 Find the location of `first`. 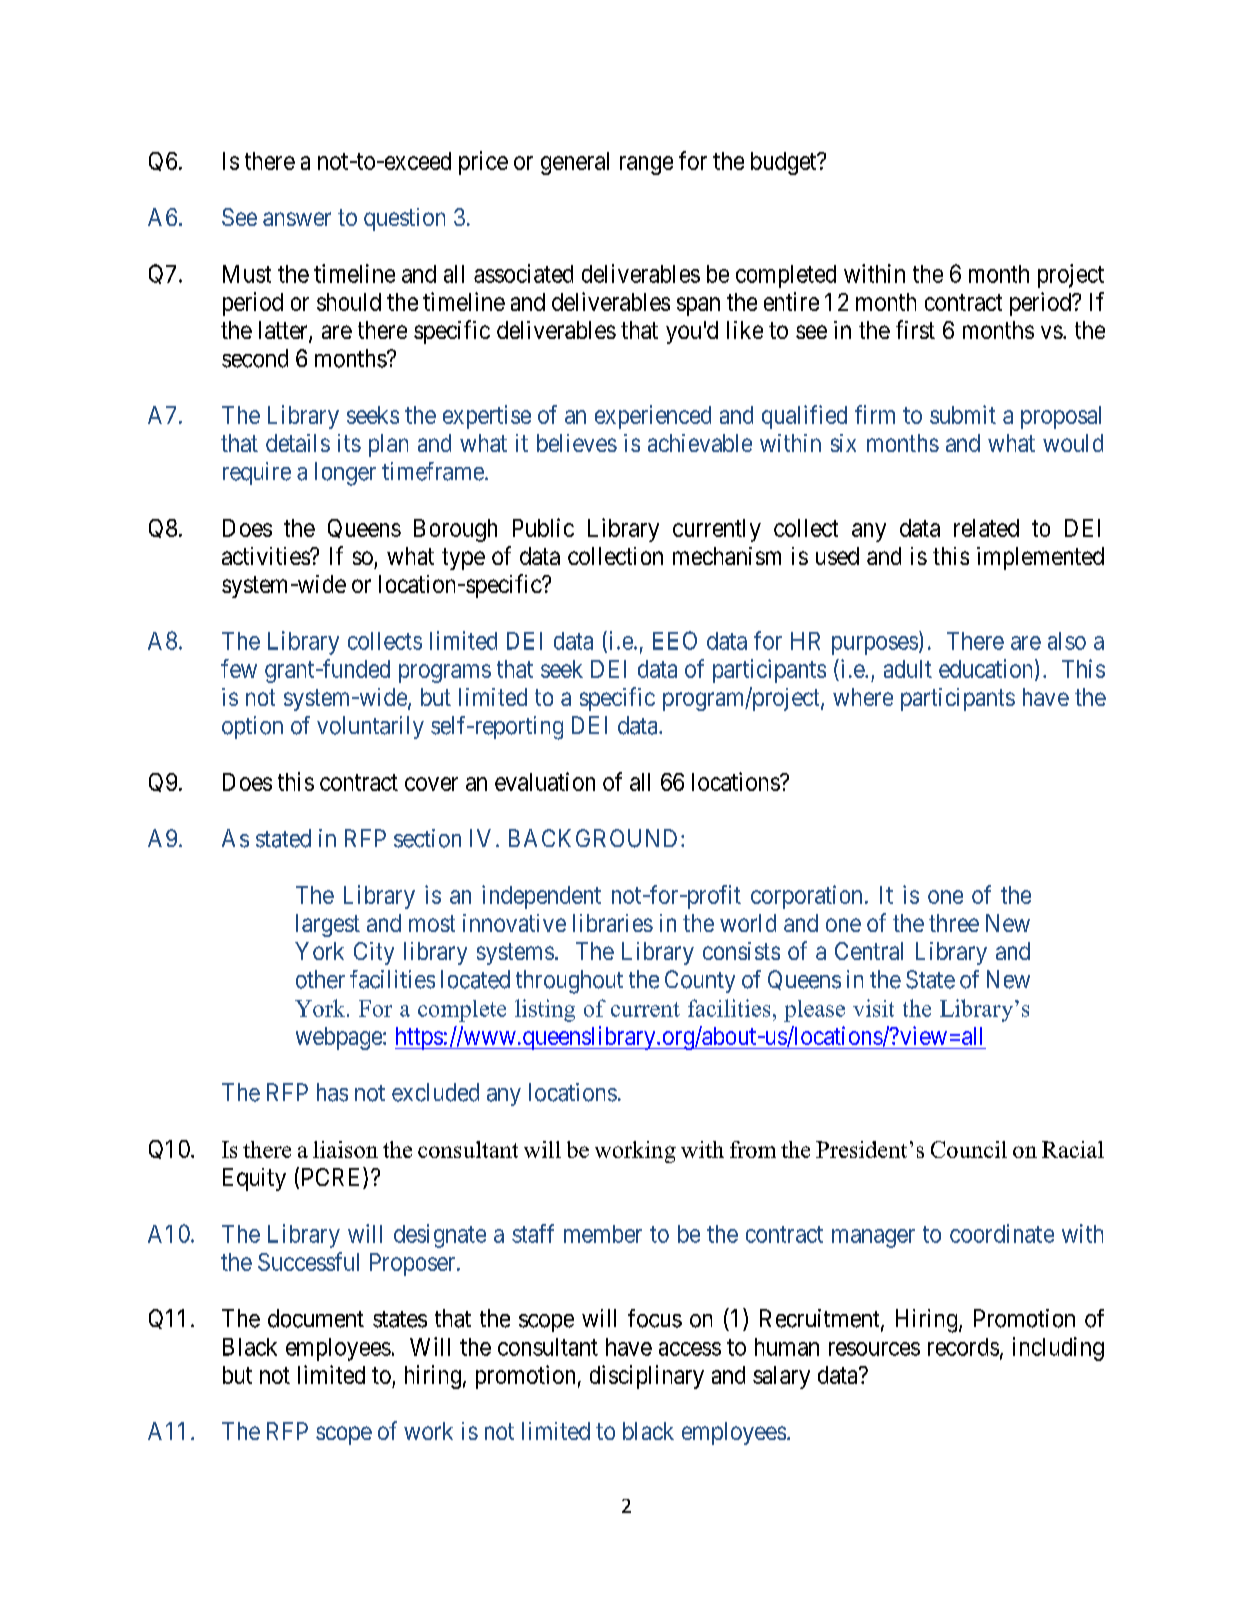

first is located at coordinates (915, 329).
